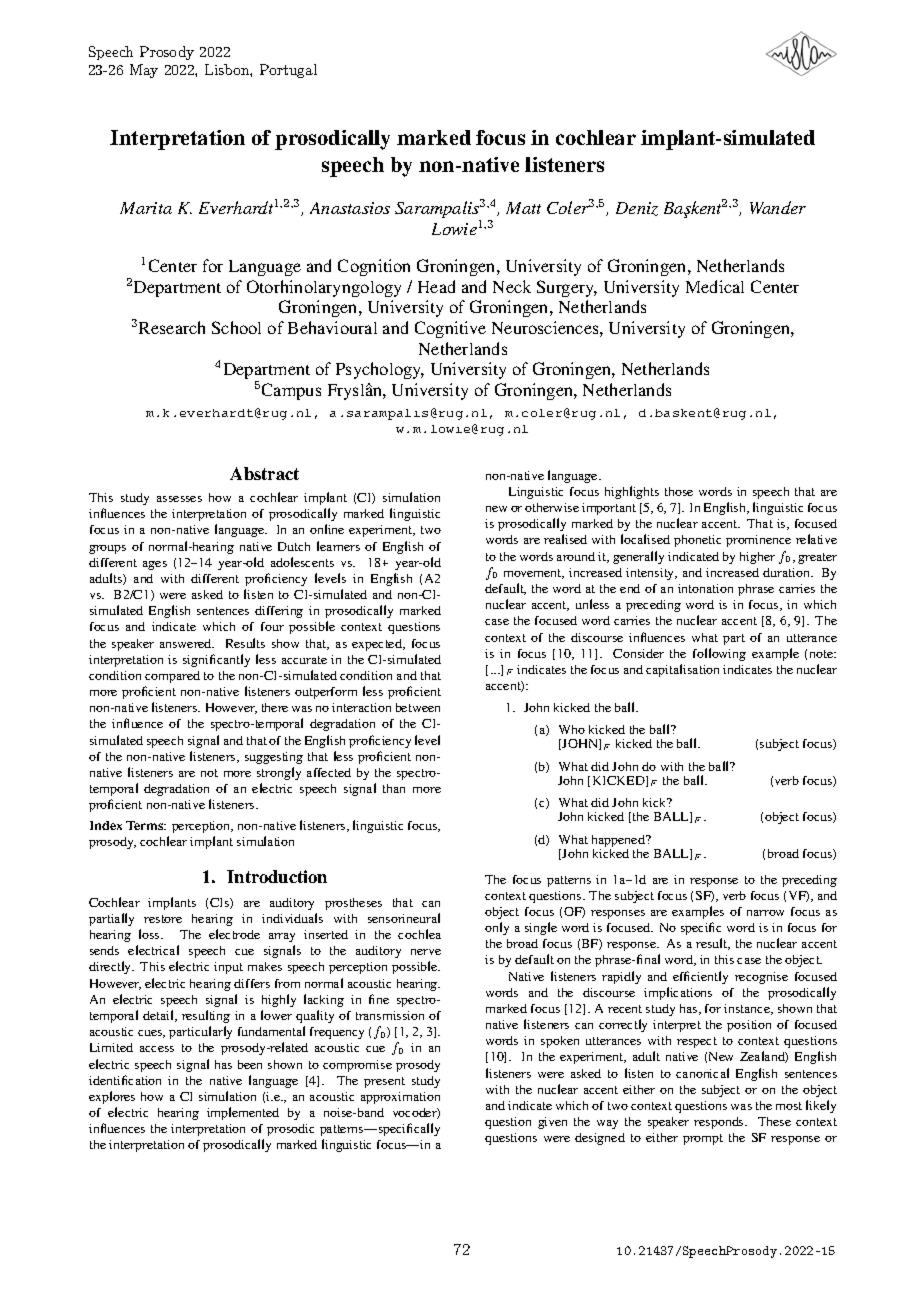 This screenshot has width=924, height=1308. I want to click on Matt, so click(523, 208).
